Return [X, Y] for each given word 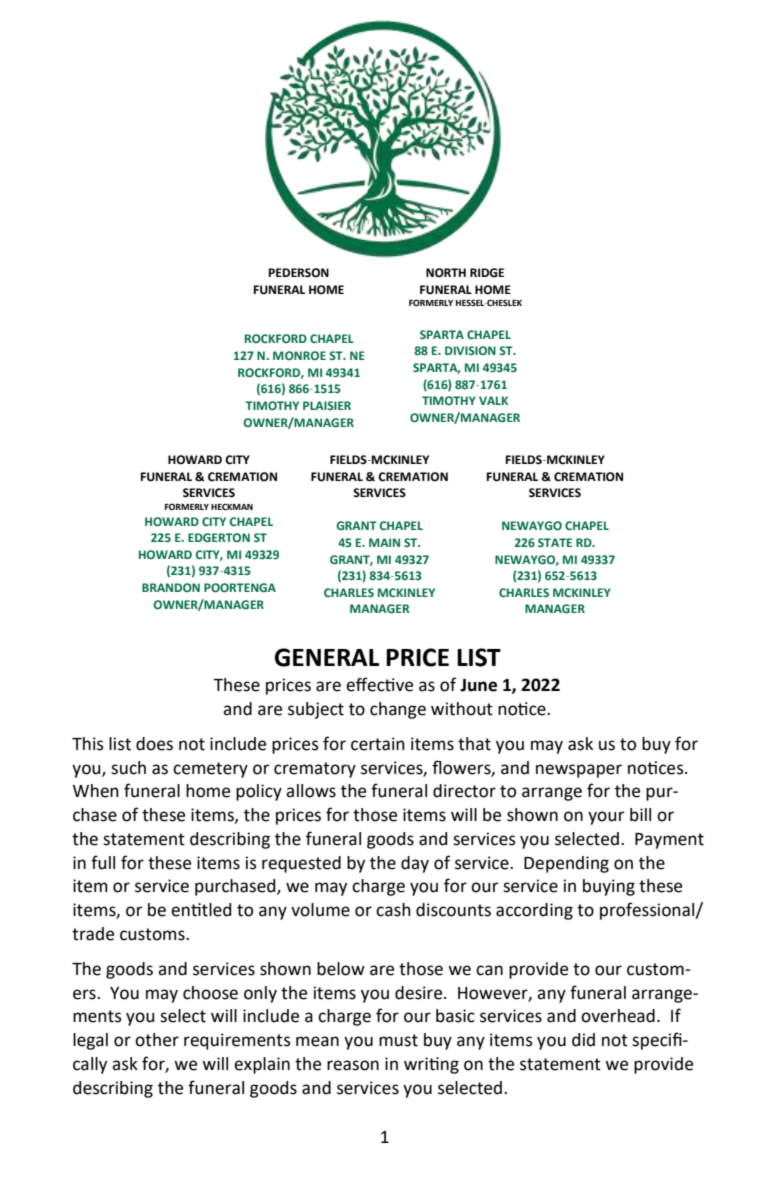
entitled [201, 910]
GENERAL [327, 657]
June [478, 685]
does [154, 744]
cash [393, 910]
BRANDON [171, 587]
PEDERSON [299, 273]
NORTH [446, 273]
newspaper [579, 771]
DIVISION [470, 350]
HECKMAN [232, 506]
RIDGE [487, 273]
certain [378, 744]
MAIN [384, 542]
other [157, 1040]
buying [609, 887]
